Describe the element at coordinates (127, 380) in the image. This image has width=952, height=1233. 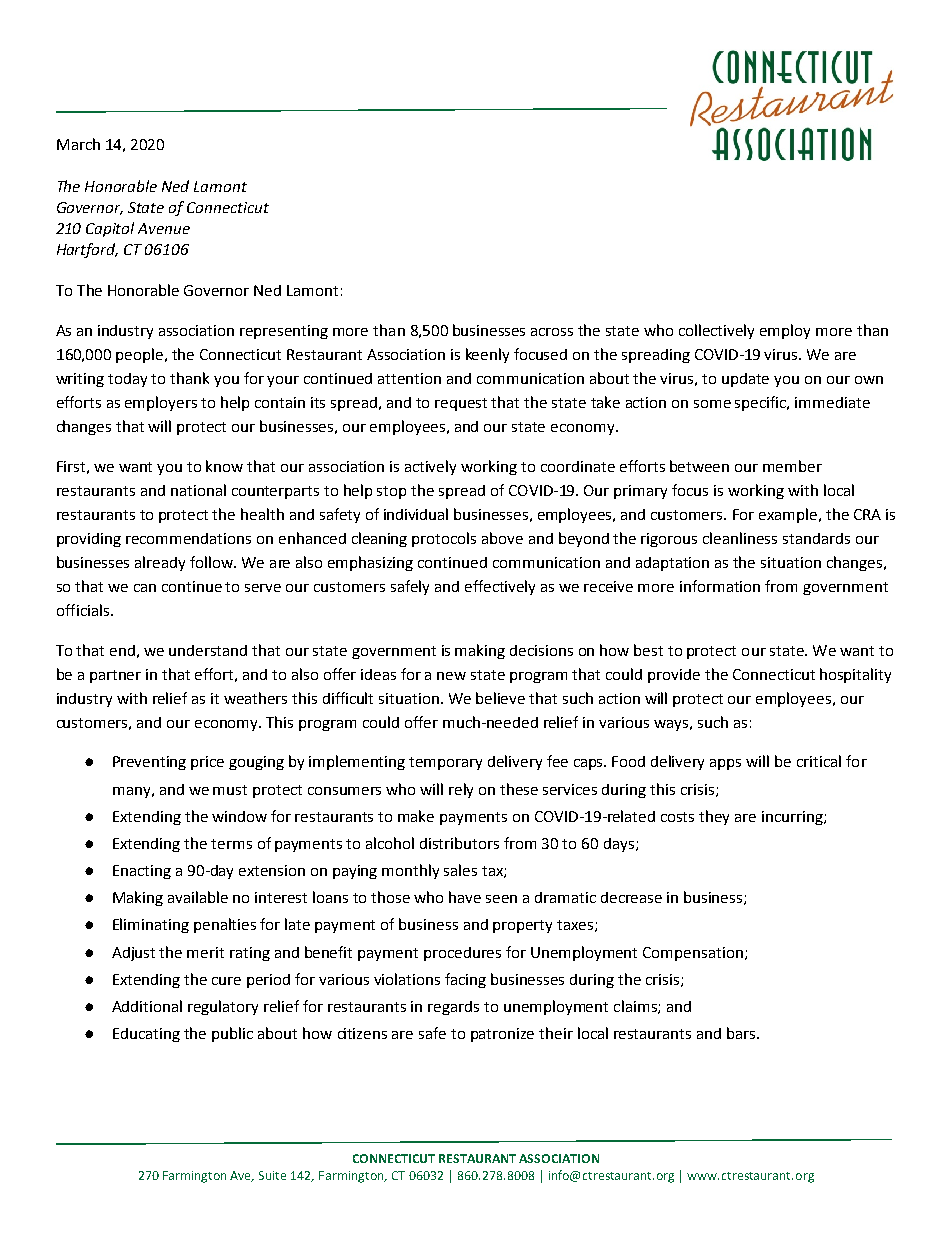
I see `today` at that location.
